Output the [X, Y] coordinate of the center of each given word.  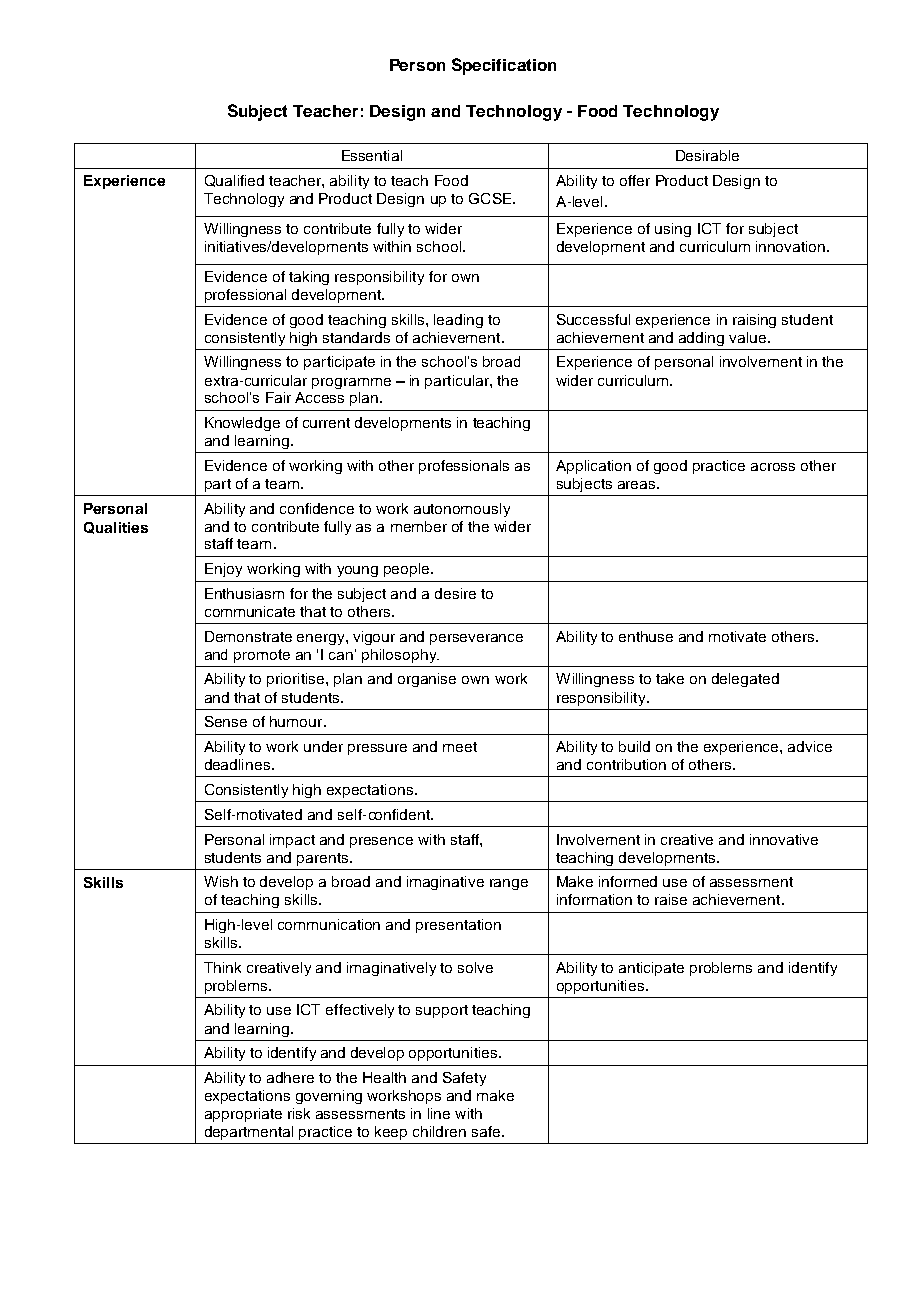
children [439, 1131]
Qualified [234, 181]
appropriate [243, 1115]
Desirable [707, 155]
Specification [504, 66]
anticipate [651, 969]
